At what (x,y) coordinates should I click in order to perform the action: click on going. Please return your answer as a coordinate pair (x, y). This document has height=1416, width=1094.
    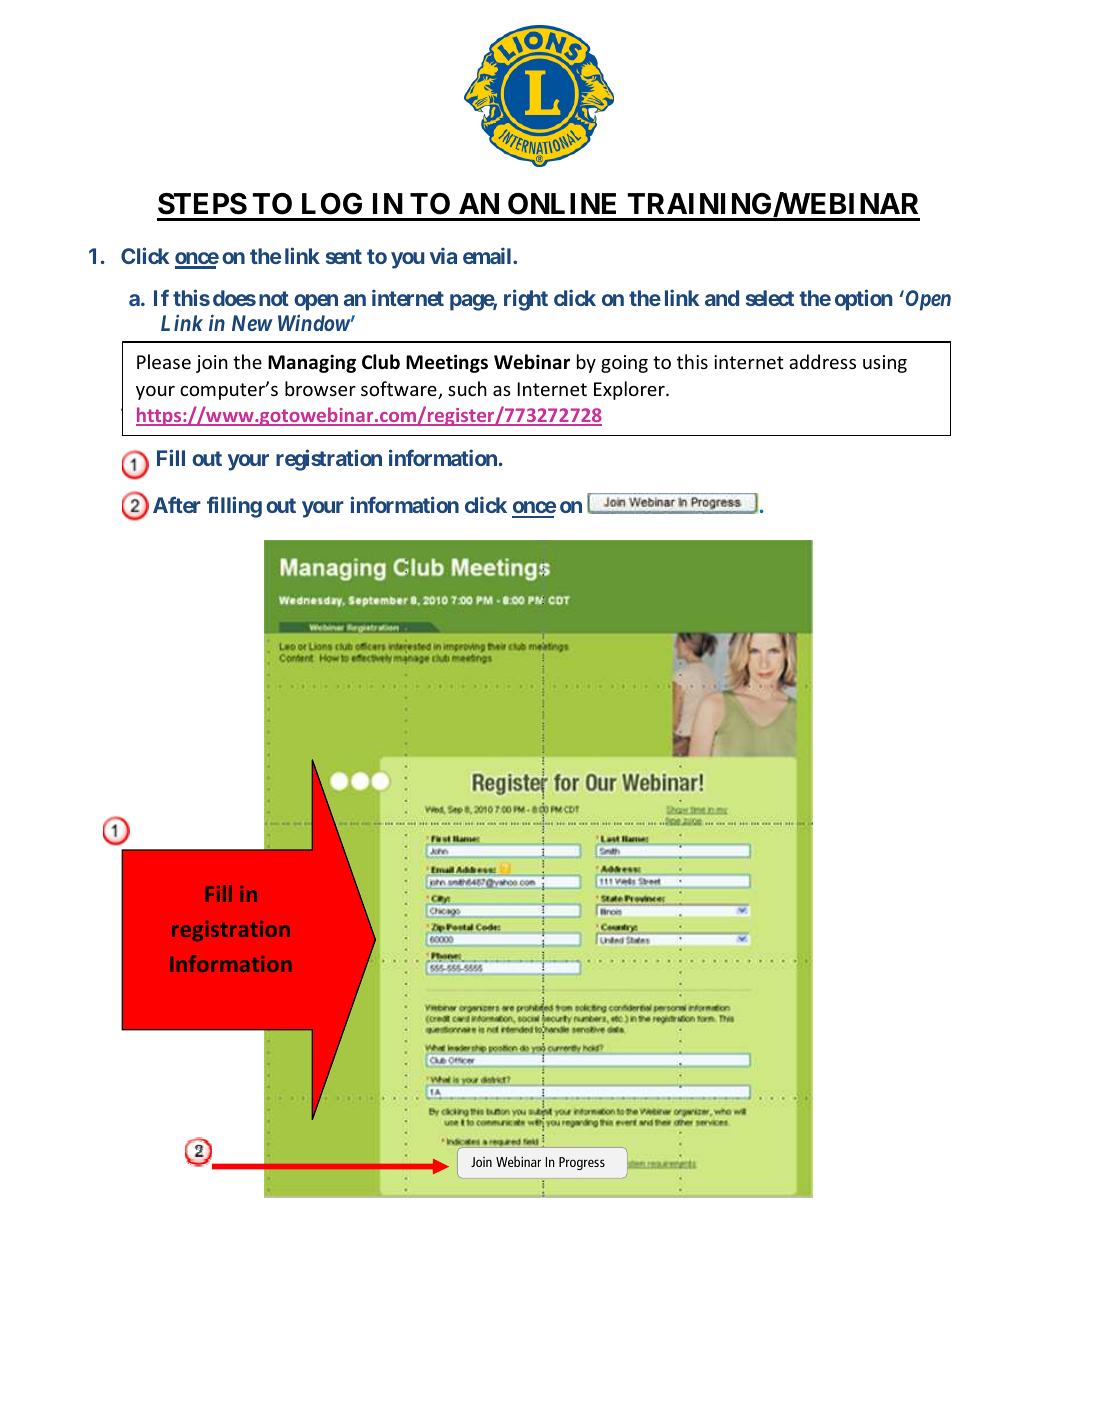
    Looking at the image, I should click on (624, 364).
